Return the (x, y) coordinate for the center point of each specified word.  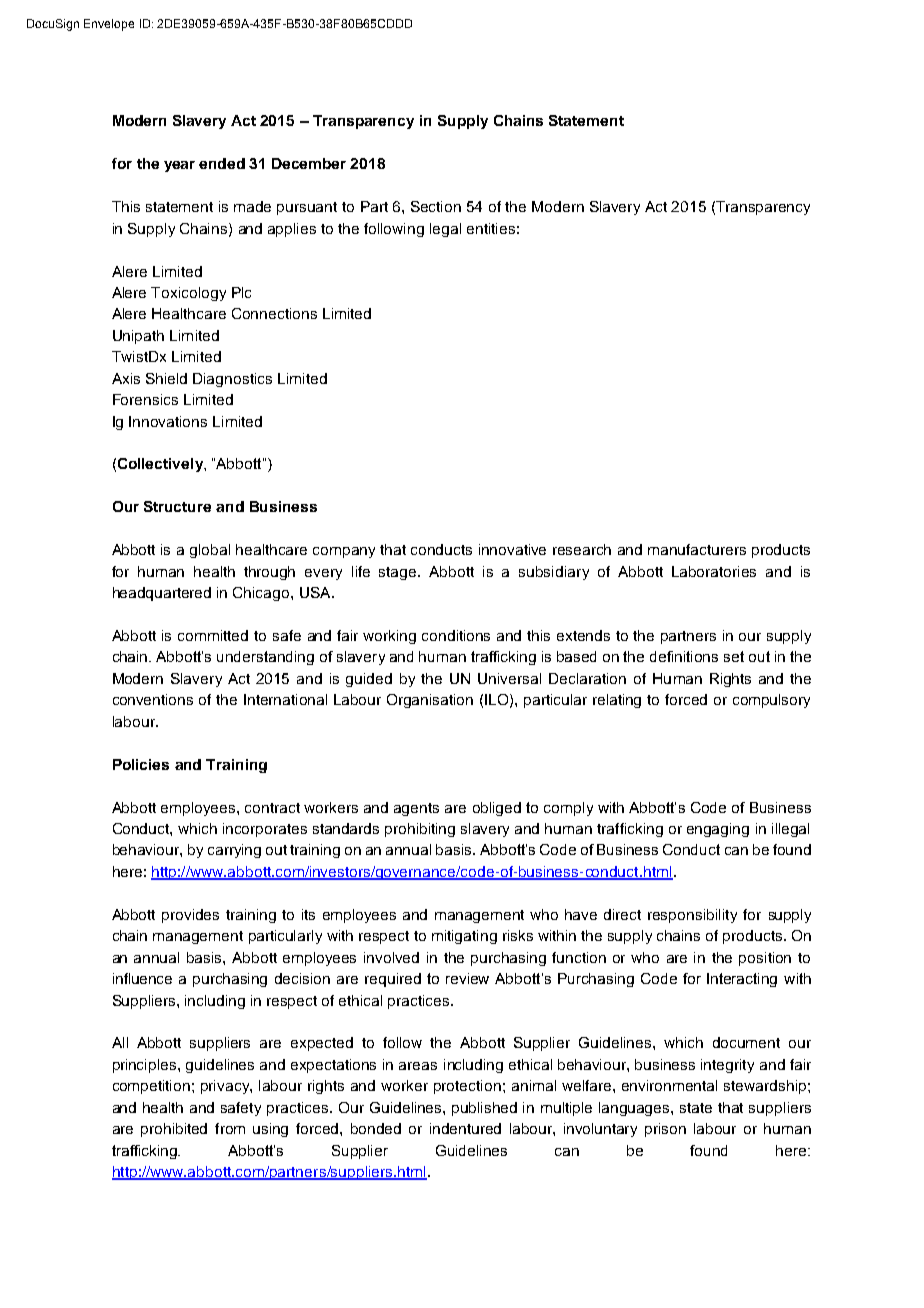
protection (467, 1087)
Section (436, 206)
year (179, 166)
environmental (669, 1085)
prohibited (174, 1130)
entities (491, 228)
